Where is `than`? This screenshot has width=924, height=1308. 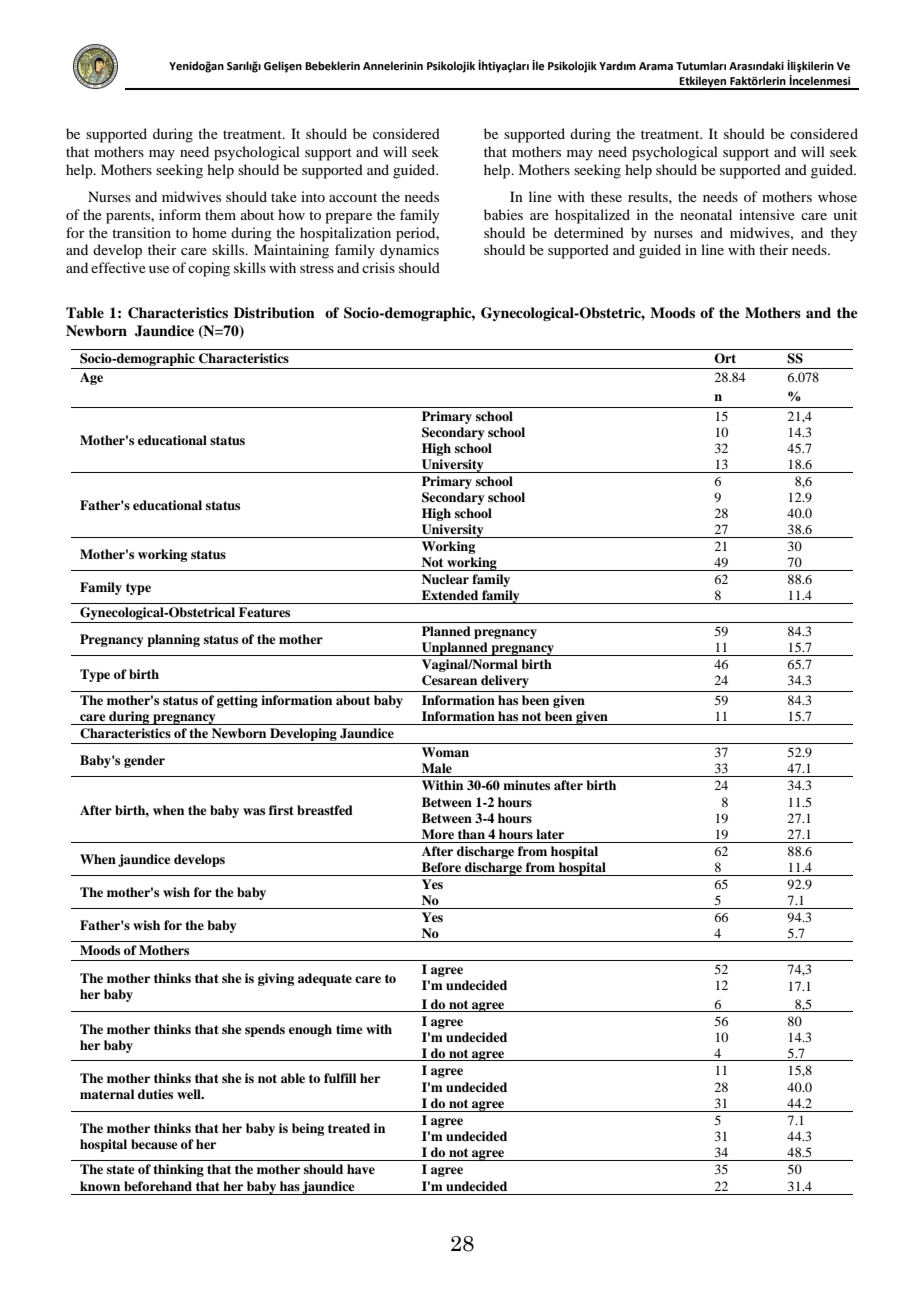 than is located at coordinates (471, 834).
